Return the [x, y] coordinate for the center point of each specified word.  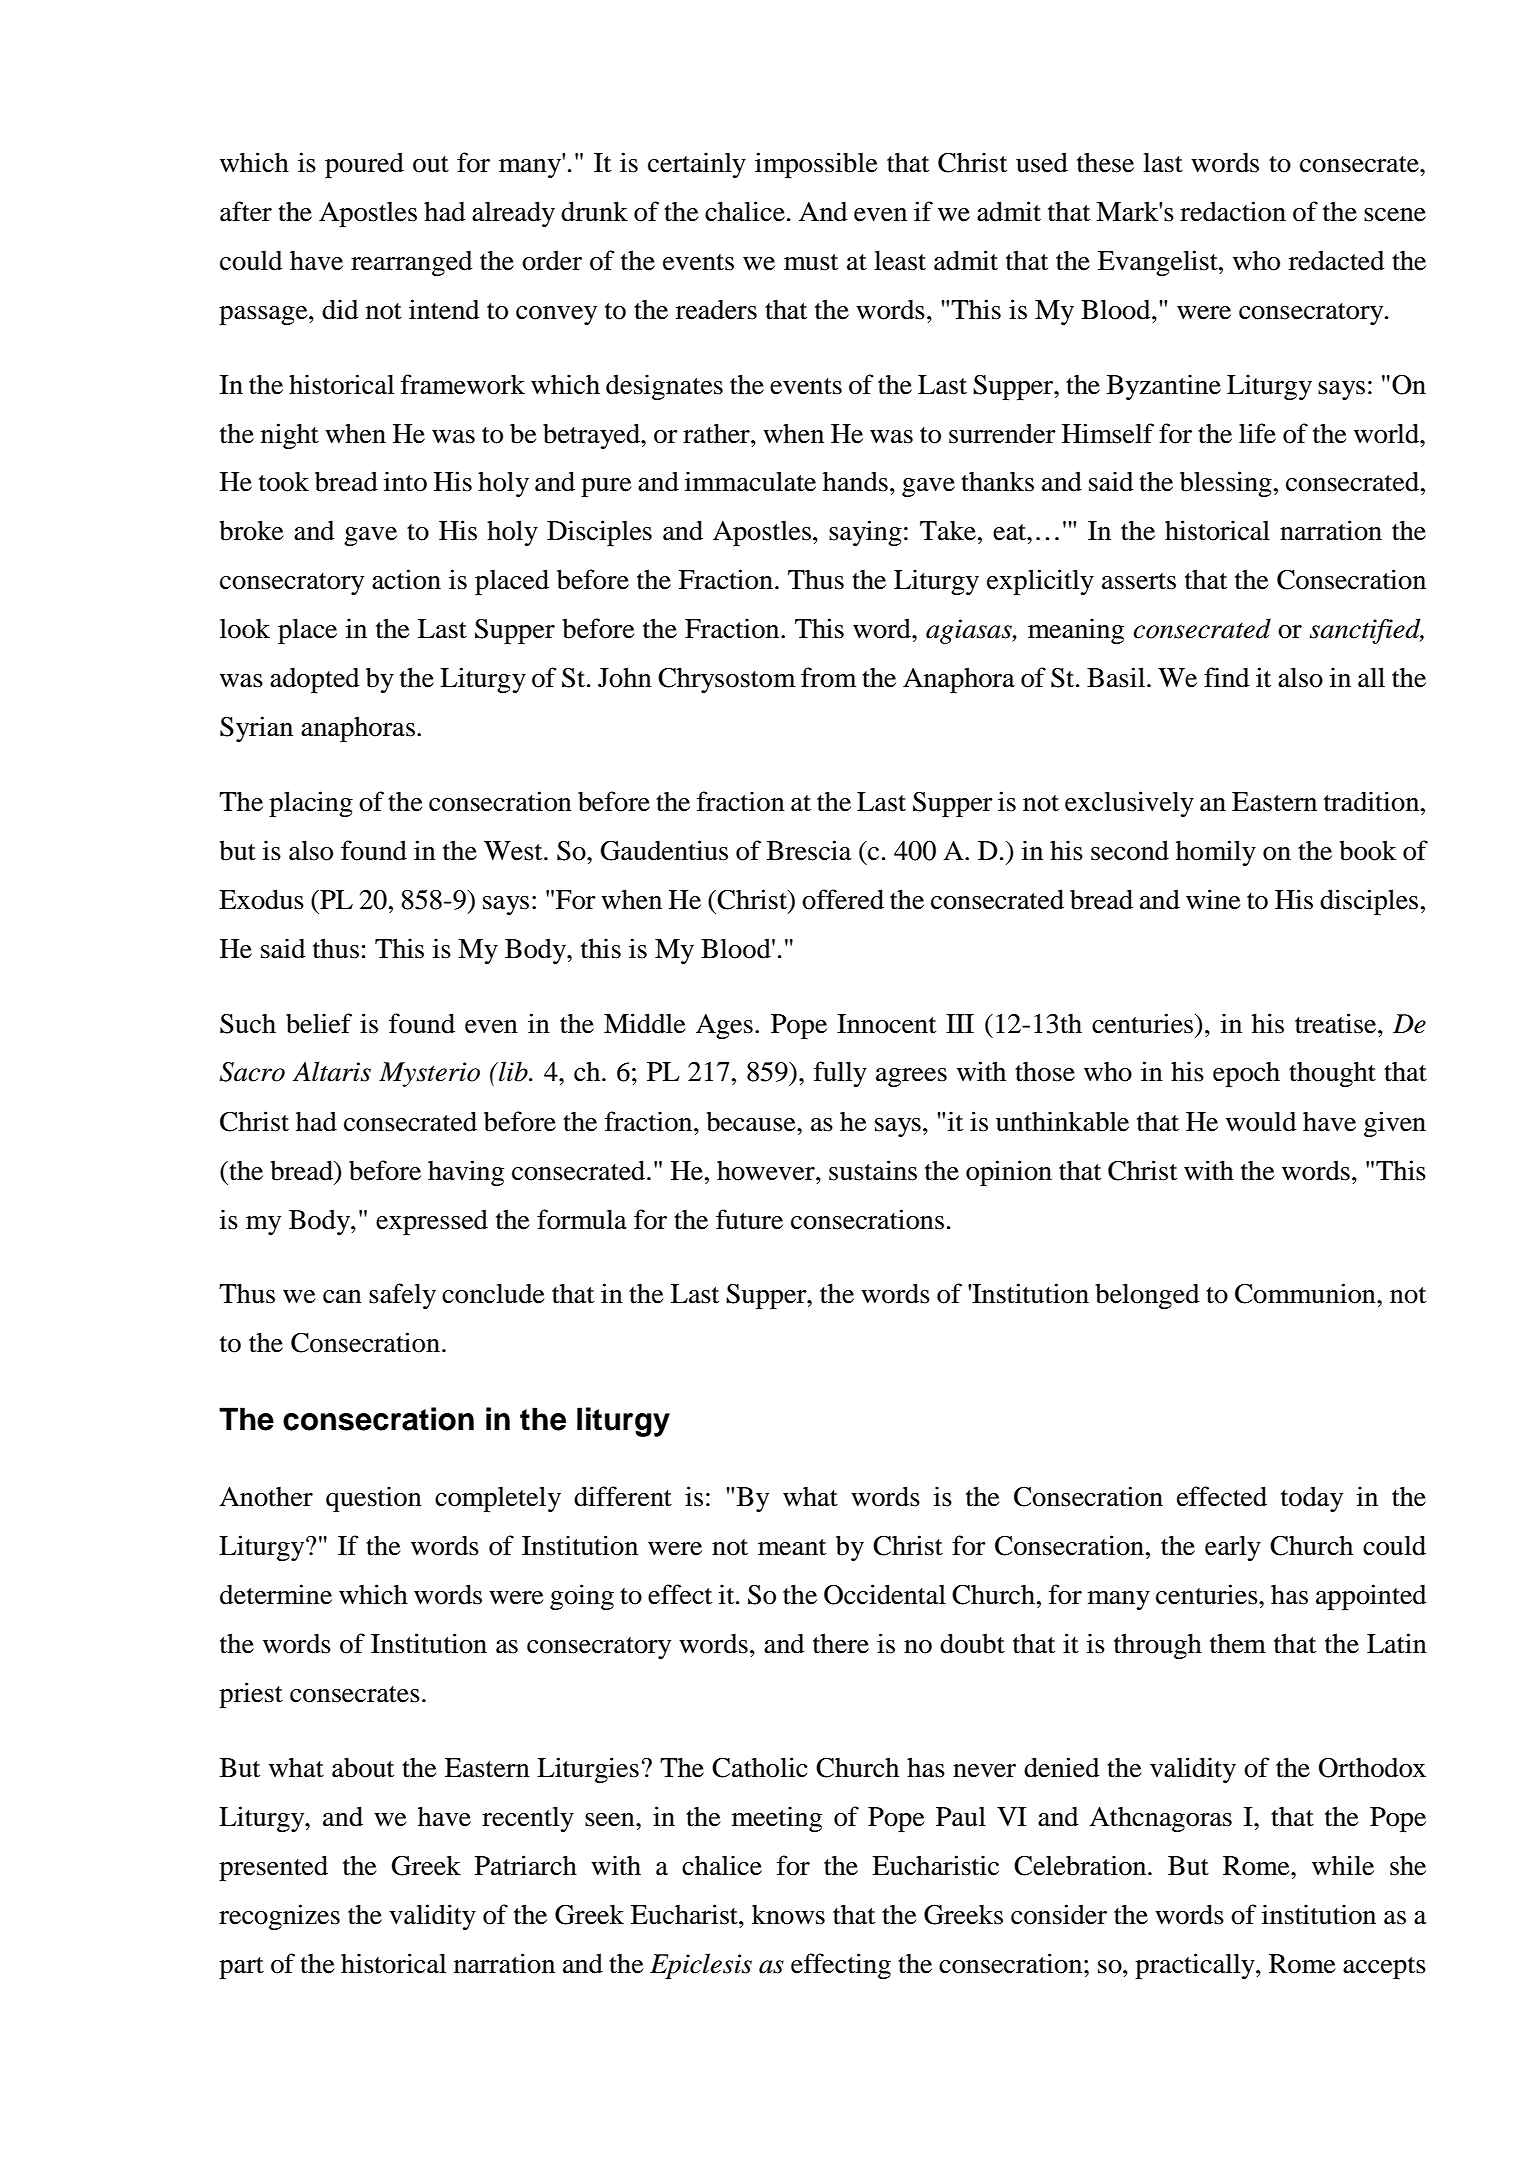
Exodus [261, 899]
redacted [1337, 260]
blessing [1226, 484]
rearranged [412, 263]
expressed [432, 1222]
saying [865, 533]
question [374, 1499]
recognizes [279, 1917]
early [1233, 1548]
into [405, 481]
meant [792, 1547]
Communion [1306, 1293]
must [811, 262]
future [749, 1219]
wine [1213, 899]
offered [843, 899]
